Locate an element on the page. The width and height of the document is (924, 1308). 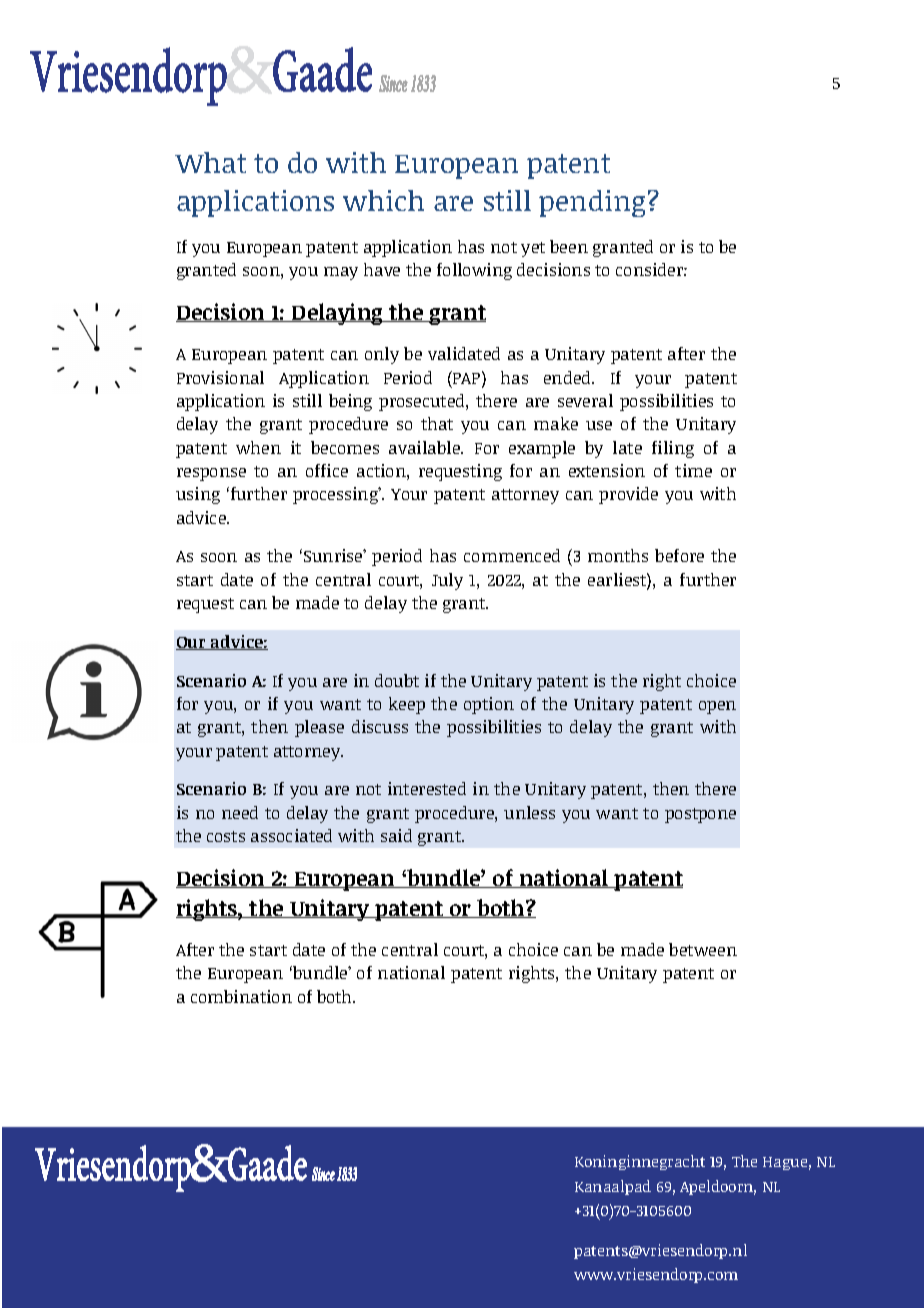
which is located at coordinates (383, 200).
